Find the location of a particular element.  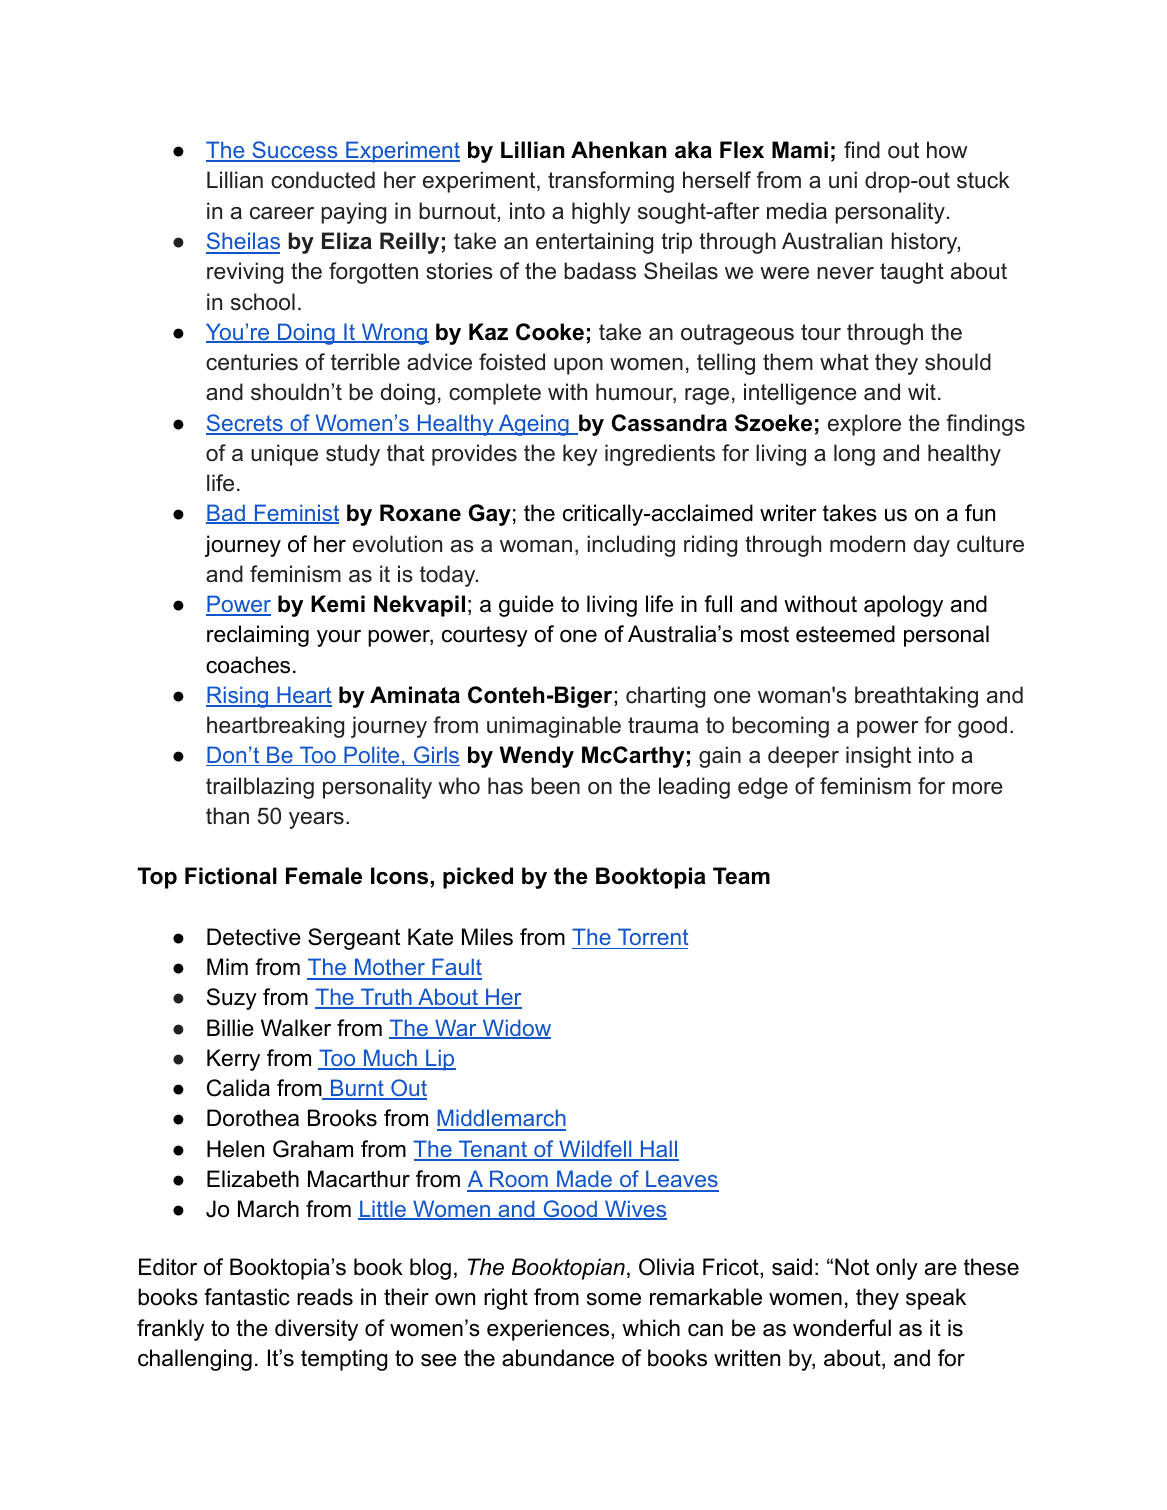

Torrent is located at coordinates (653, 936).
